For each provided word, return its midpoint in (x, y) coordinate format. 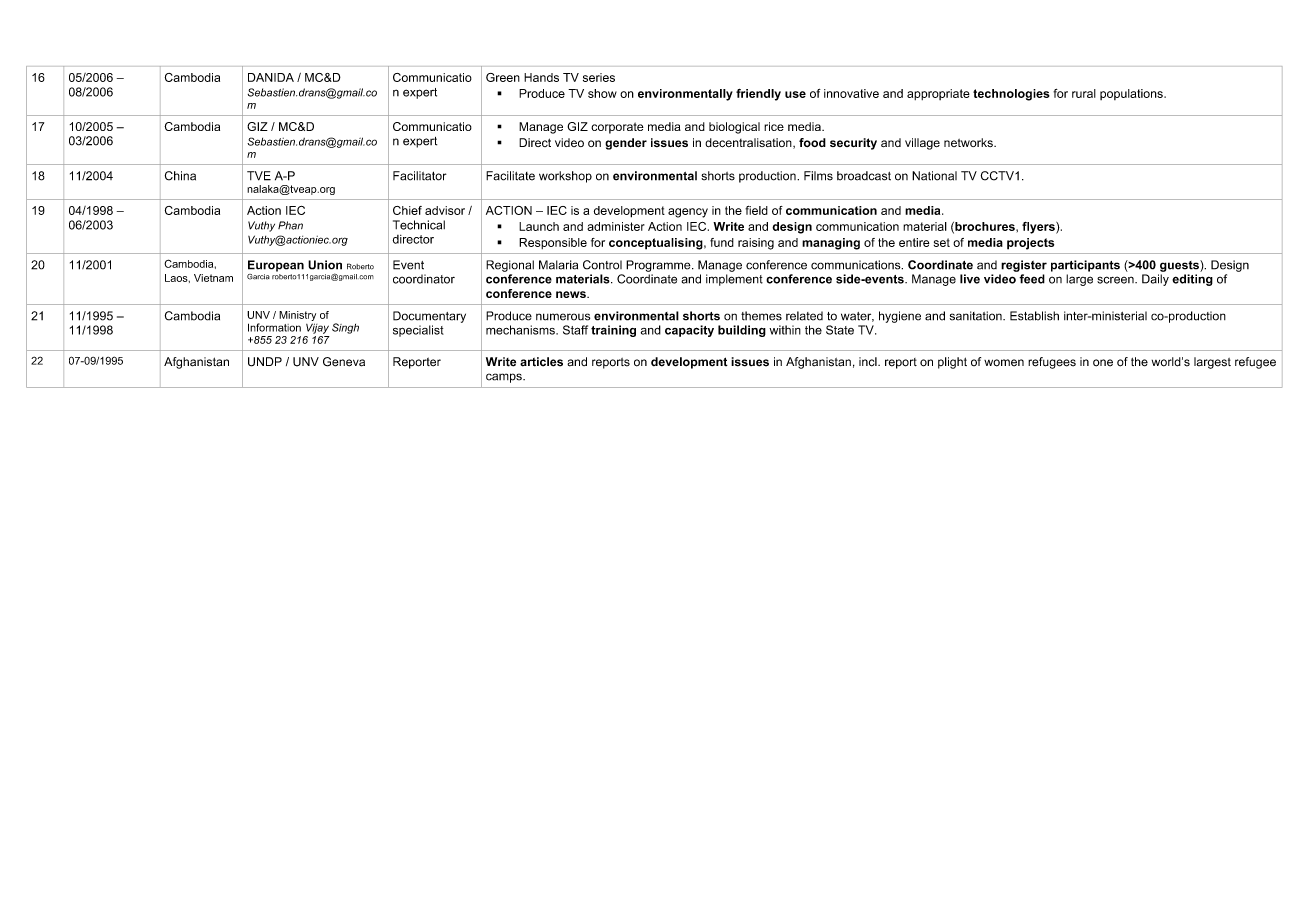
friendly (758, 95)
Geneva (344, 362)
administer (616, 226)
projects (1030, 244)
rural (1084, 93)
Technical (419, 225)
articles (541, 362)
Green (503, 77)
